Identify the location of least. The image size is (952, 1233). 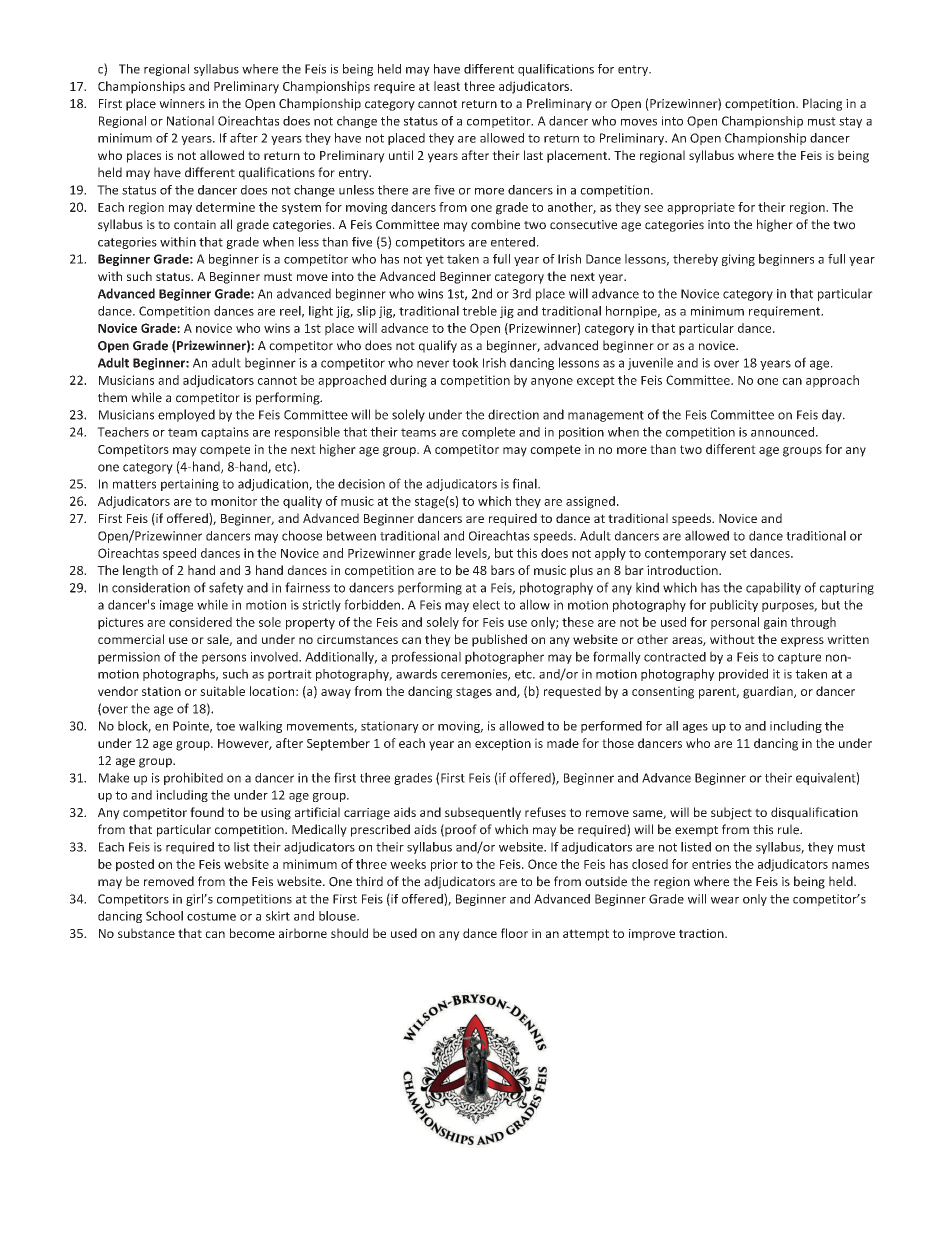
(447, 86).
